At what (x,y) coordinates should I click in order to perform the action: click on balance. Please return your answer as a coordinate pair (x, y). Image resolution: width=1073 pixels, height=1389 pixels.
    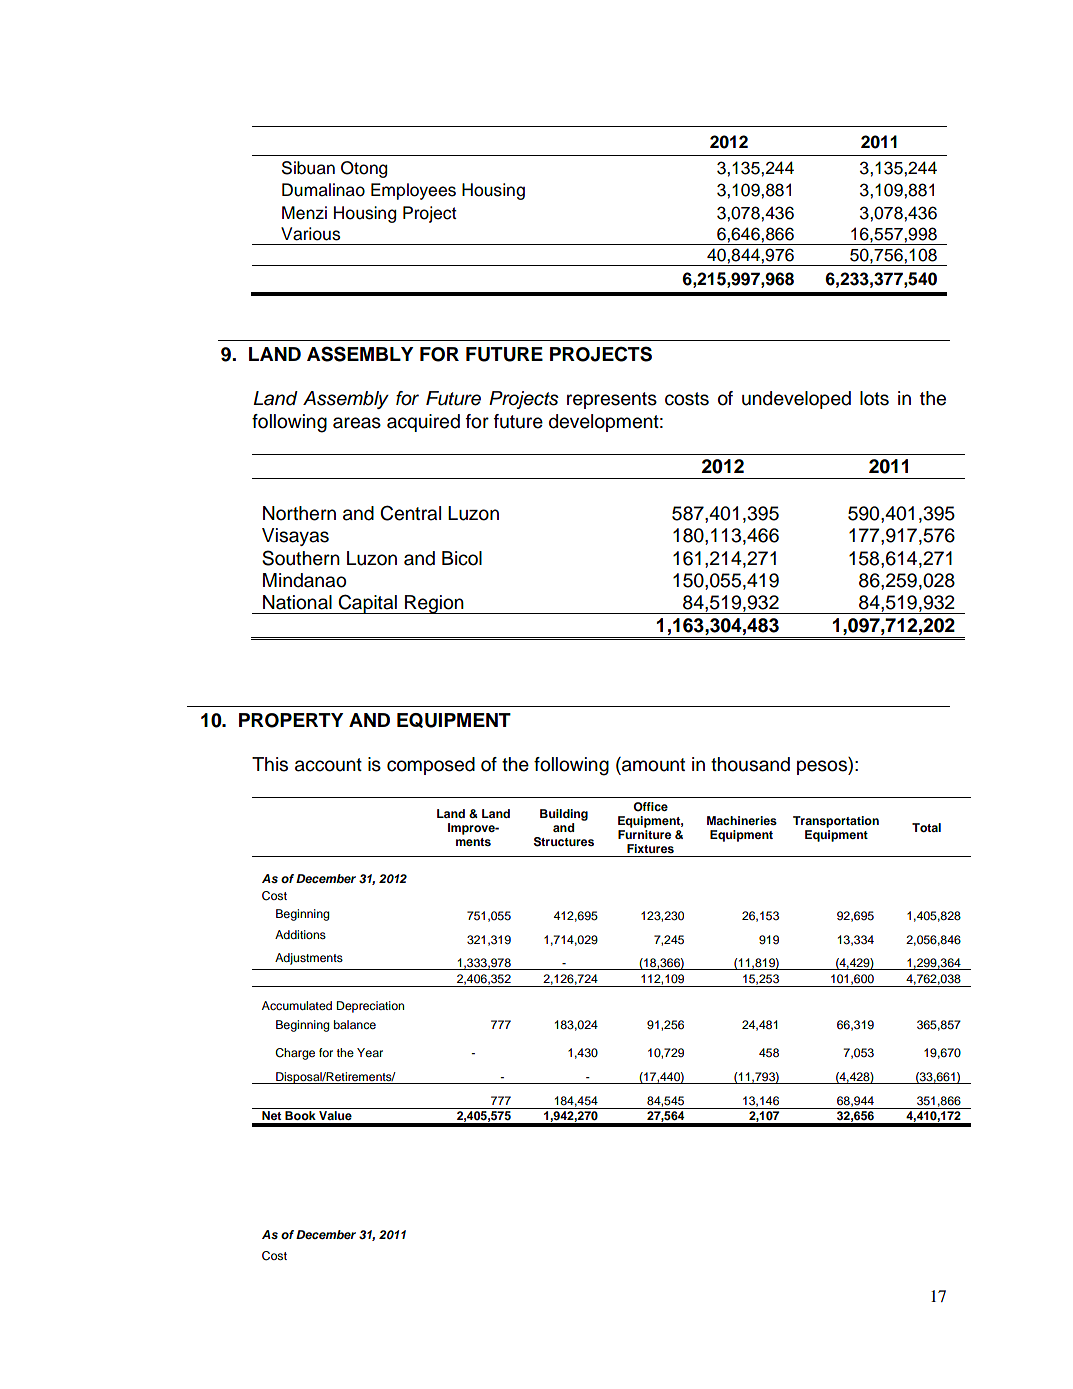
    Looking at the image, I should click on (355, 1024).
